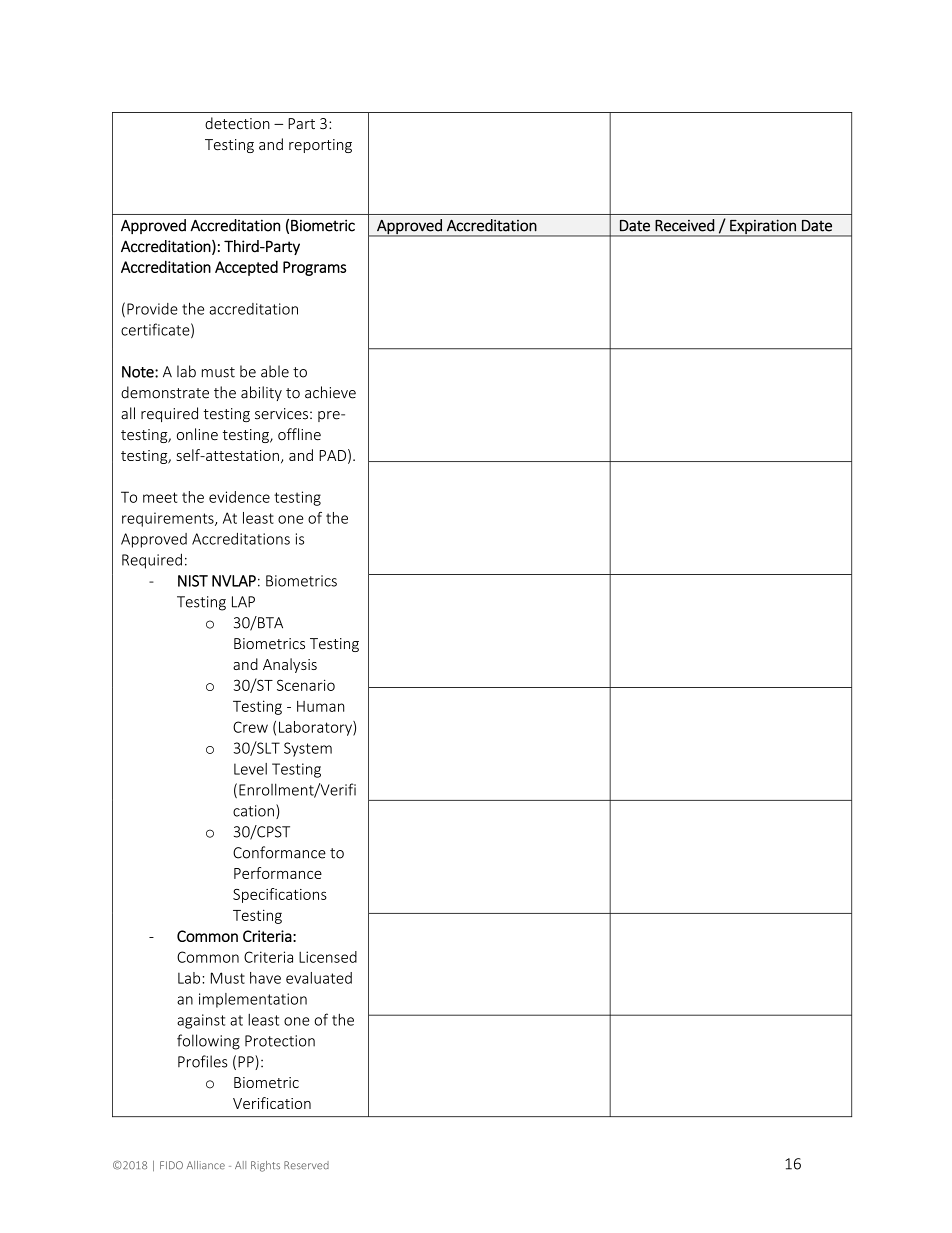 The image size is (952, 1233). What do you see at coordinates (320, 146) in the document?
I see `reporting` at bounding box center [320, 146].
